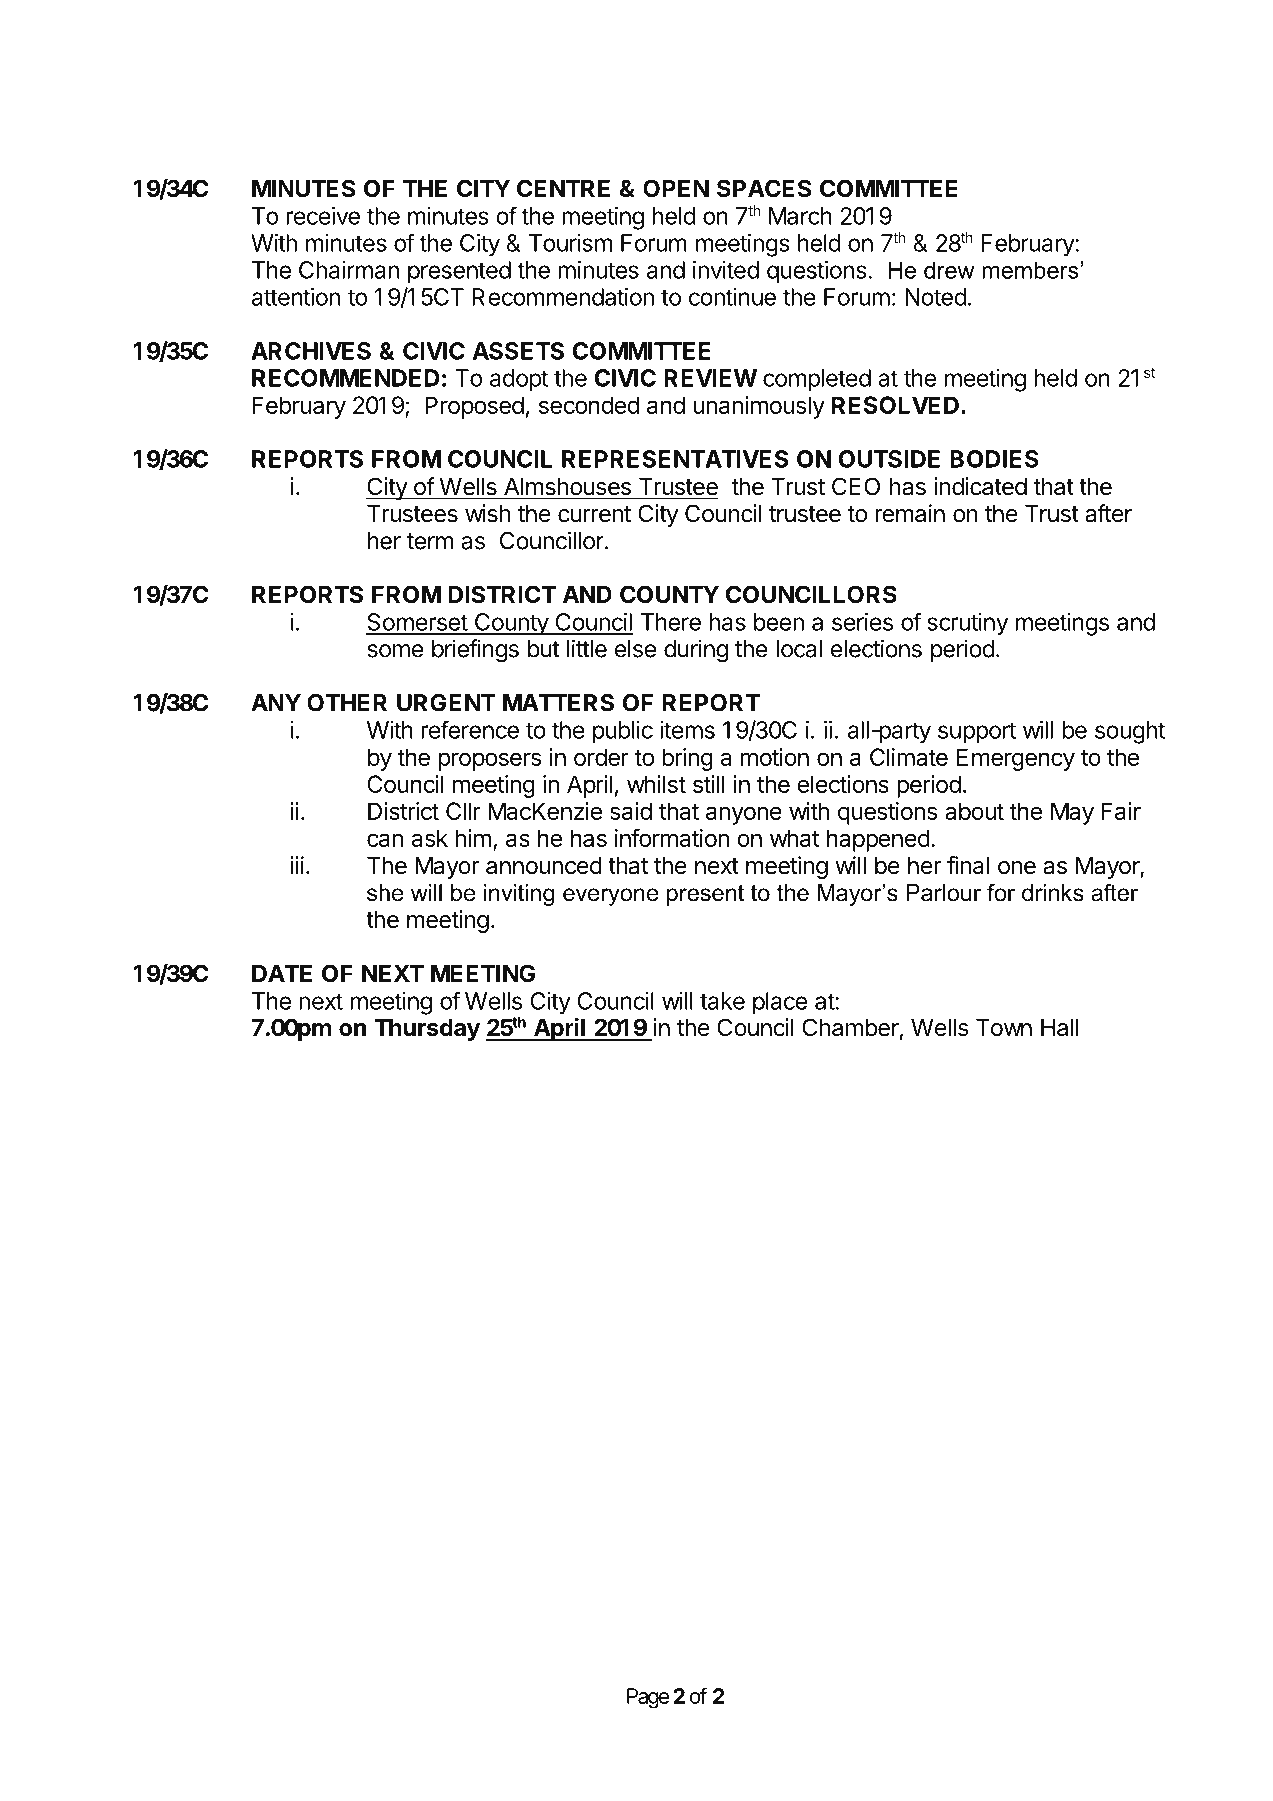  I want to click on take, so click(722, 1001).
